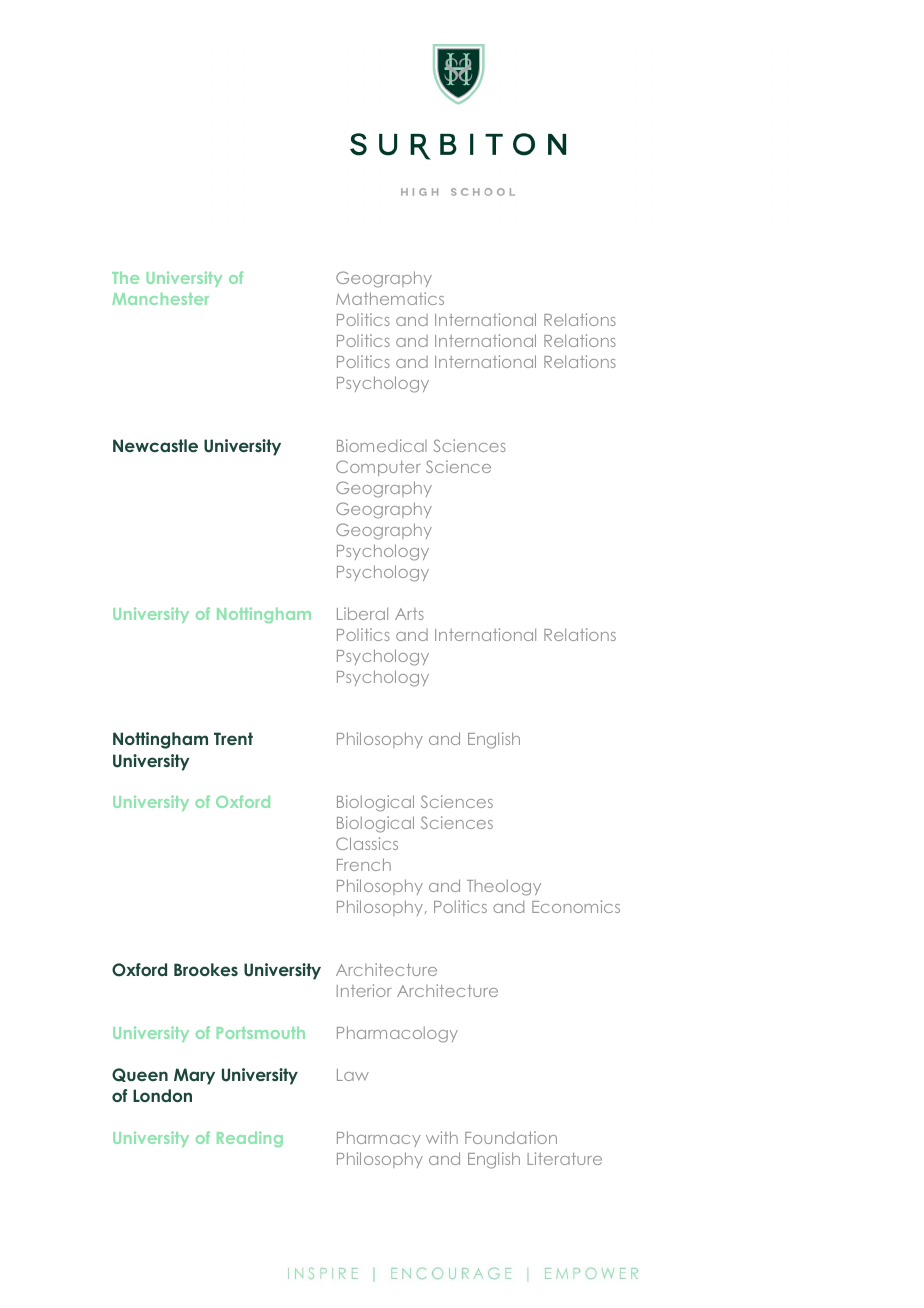 The width and height of the screenshot is (924, 1308). I want to click on Newcastle, so click(155, 445).
